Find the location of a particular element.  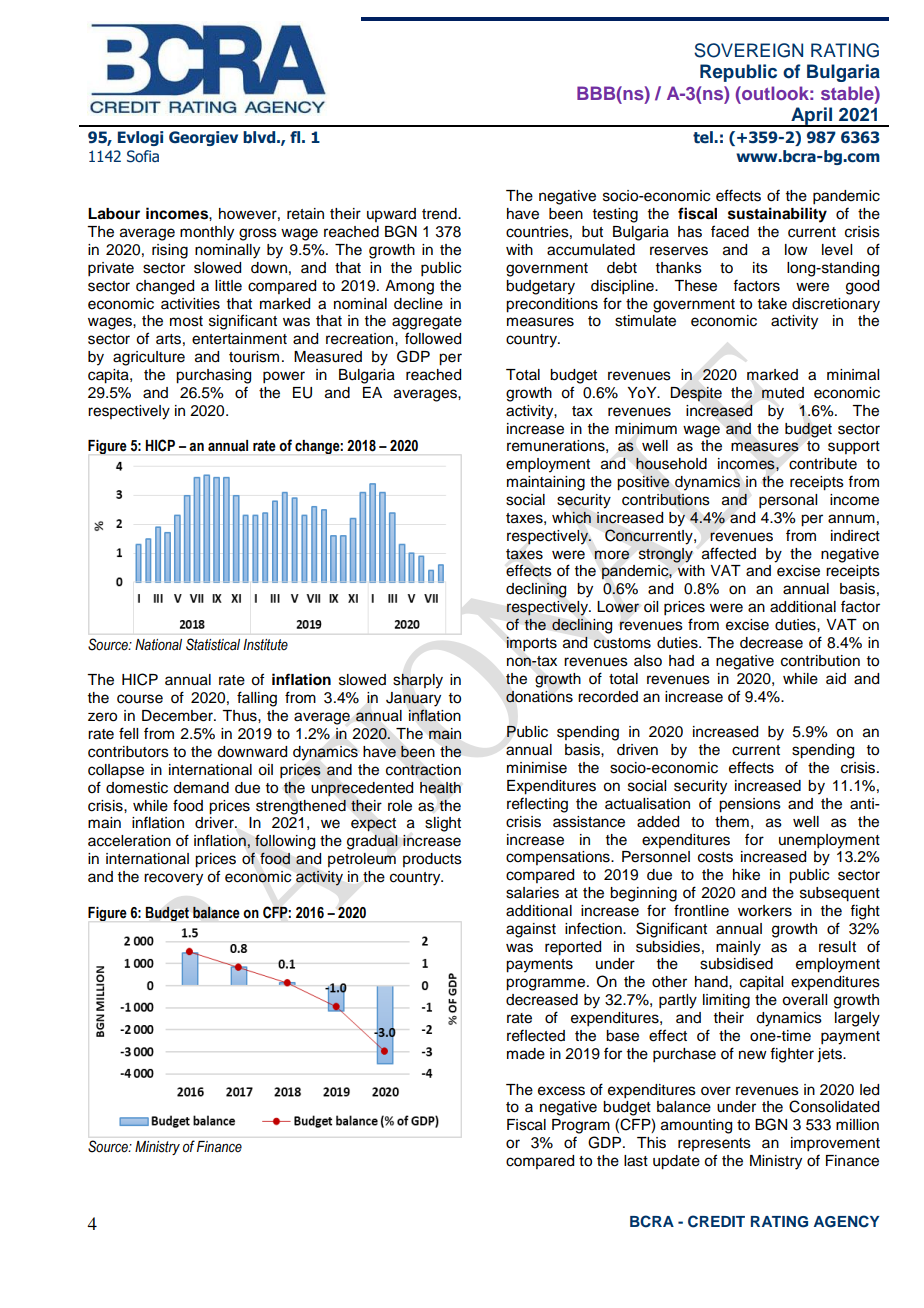

made is located at coordinates (526, 1054).
